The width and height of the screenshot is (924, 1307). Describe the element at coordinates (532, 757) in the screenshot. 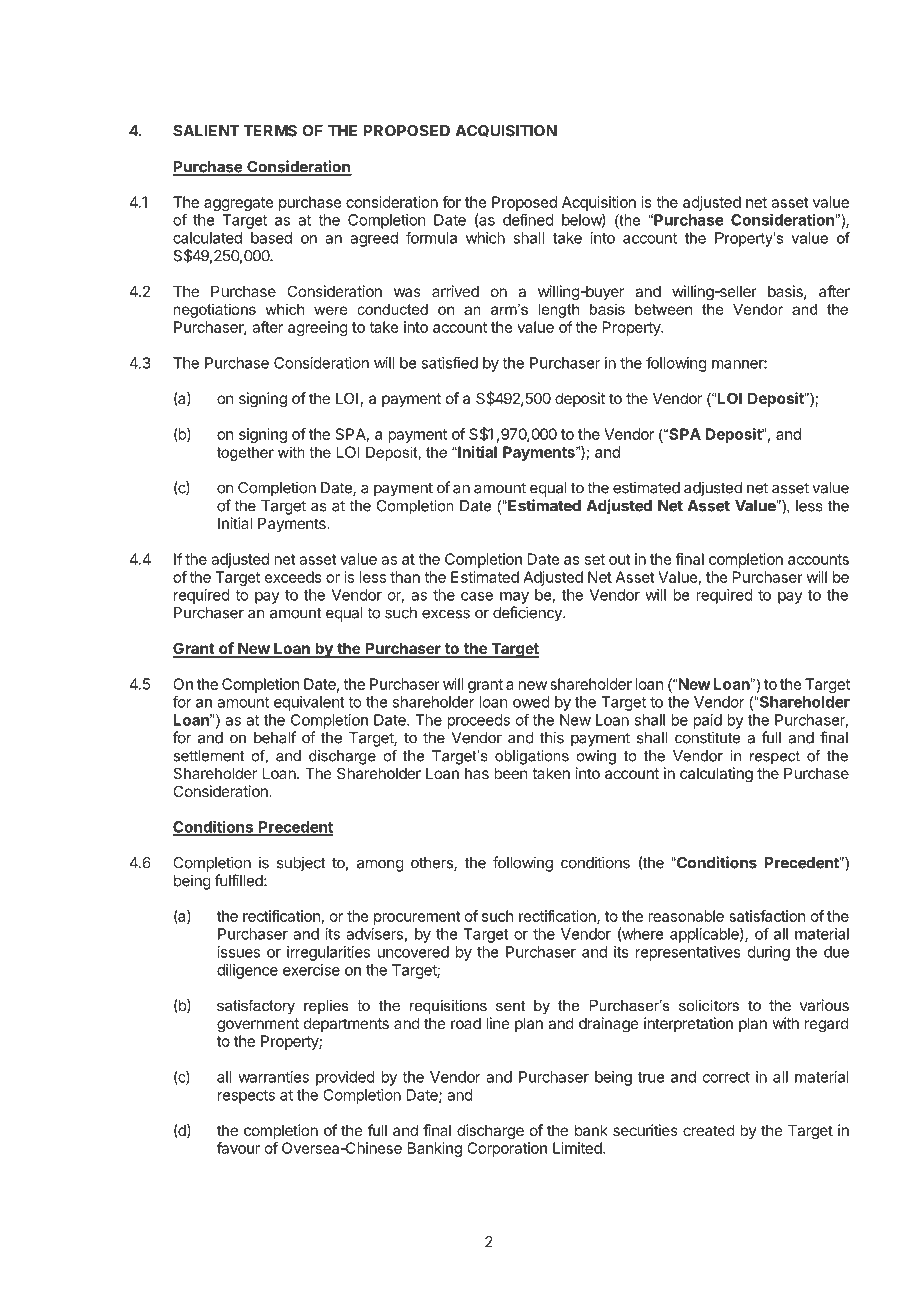

I see `obligations` at that location.
